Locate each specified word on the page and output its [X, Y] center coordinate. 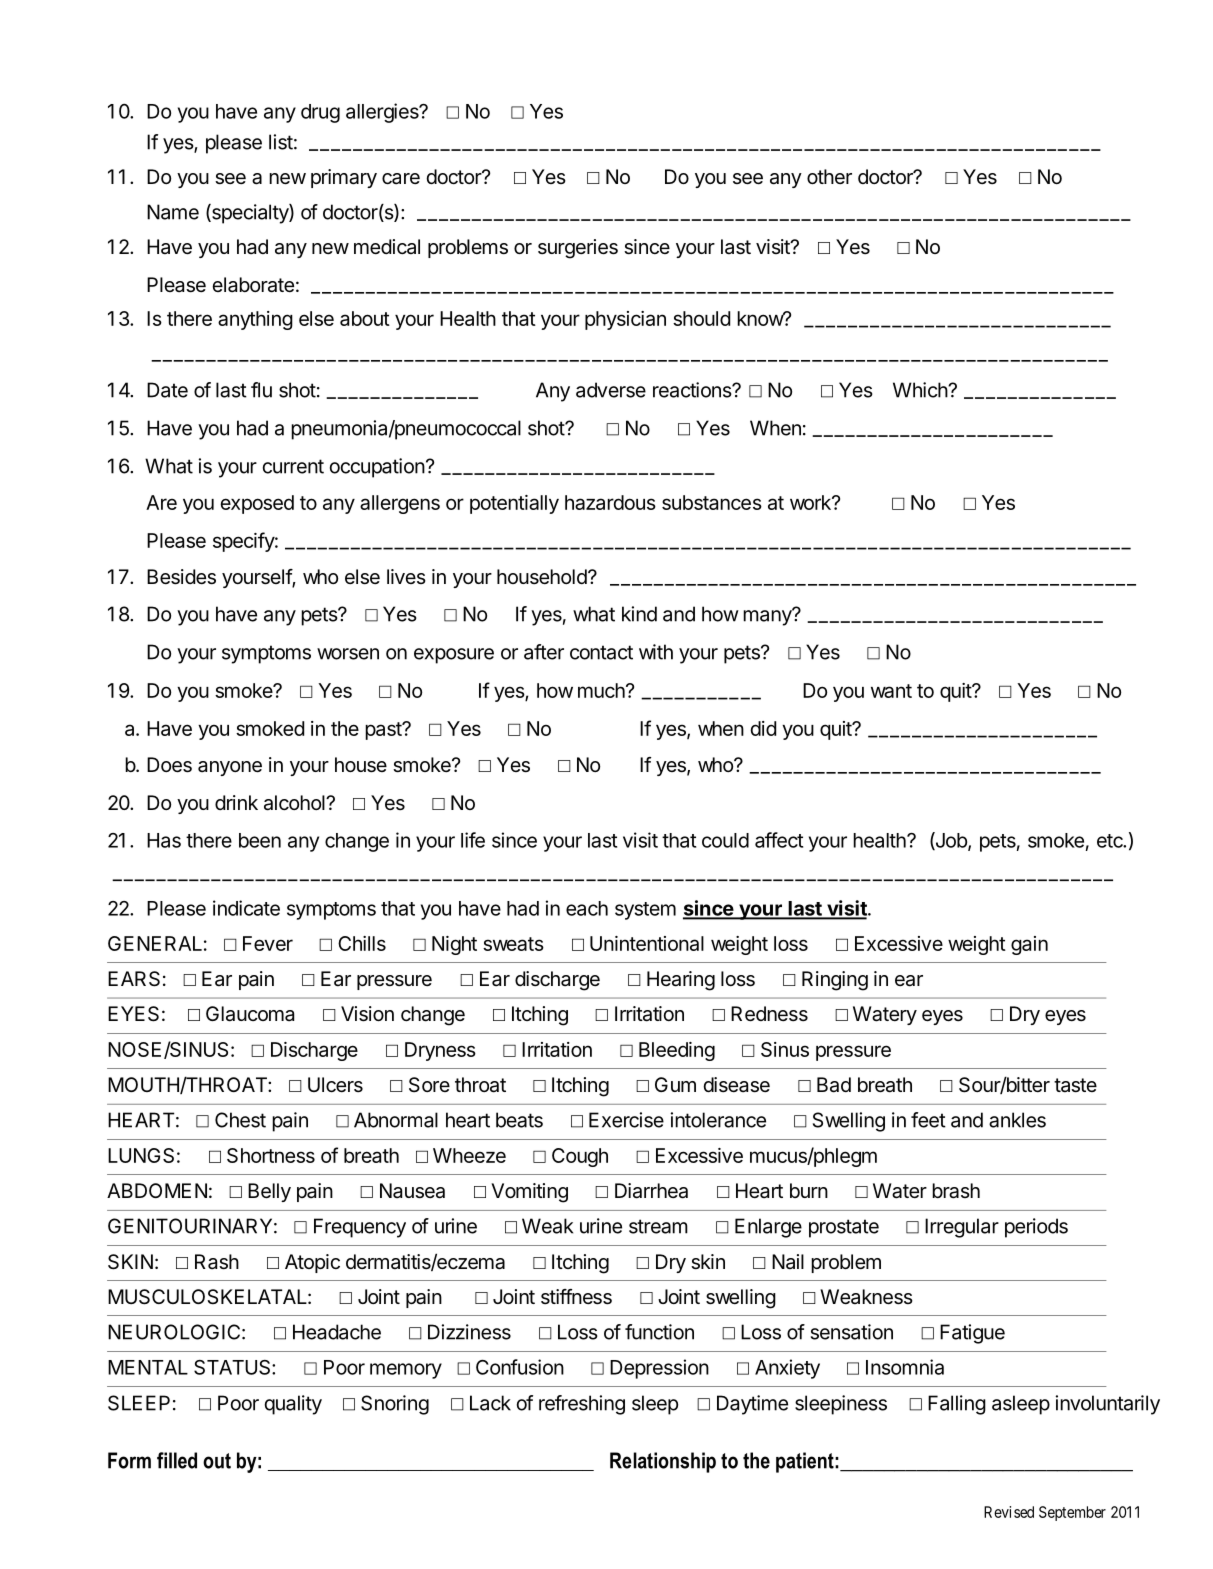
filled [177, 1460]
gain [1029, 945]
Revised [1009, 1512]
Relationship [663, 1462]
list [281, 142]
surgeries [578, 249]
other [829, 176]
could [725, 840]
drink [236, 802]
